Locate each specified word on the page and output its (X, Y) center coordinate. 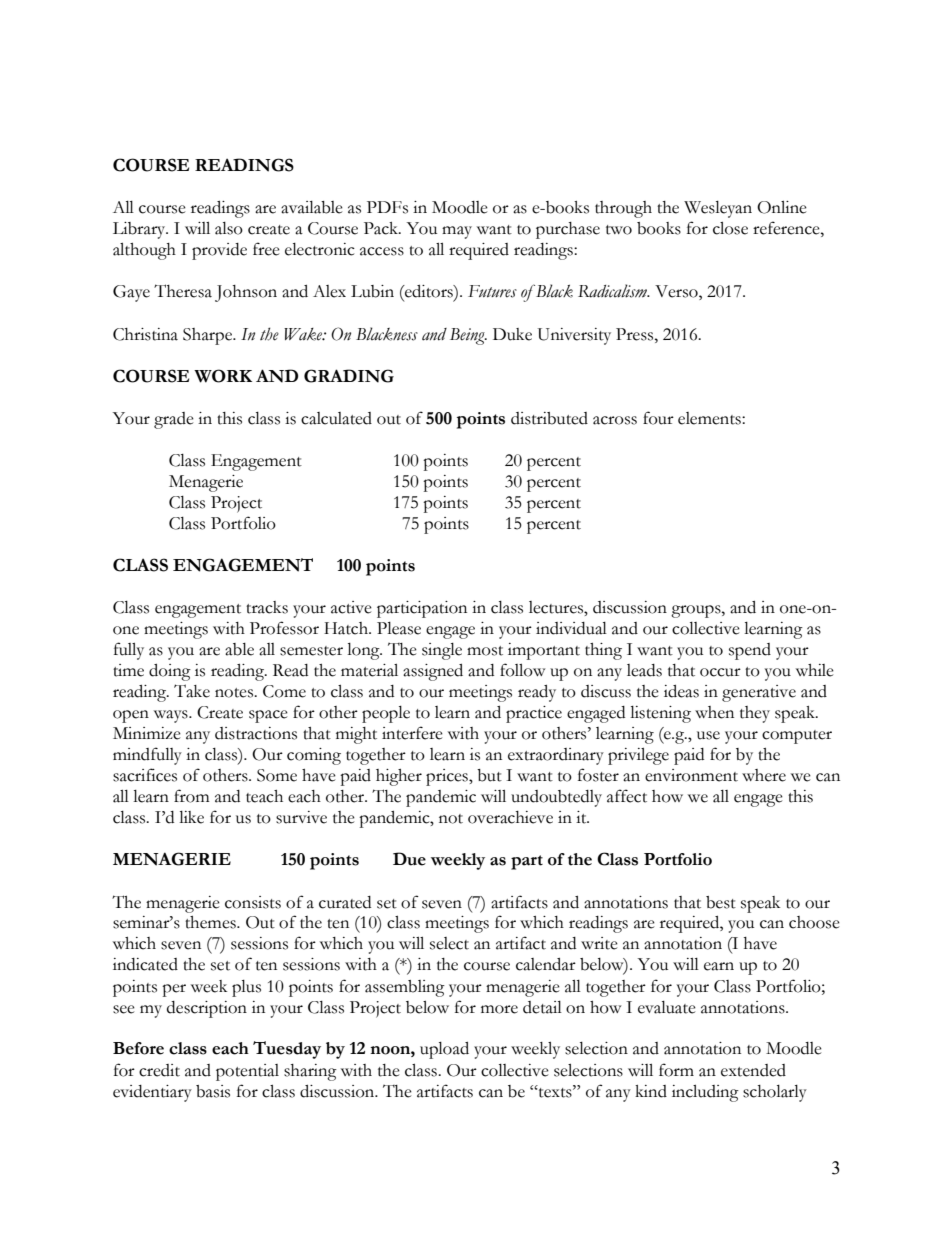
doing (170, 672)
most (485, 651)
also (229, 228)
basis (213, 1091)
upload (444, 1050)
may (457, 232)
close (730, 228)
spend (750, 651)
